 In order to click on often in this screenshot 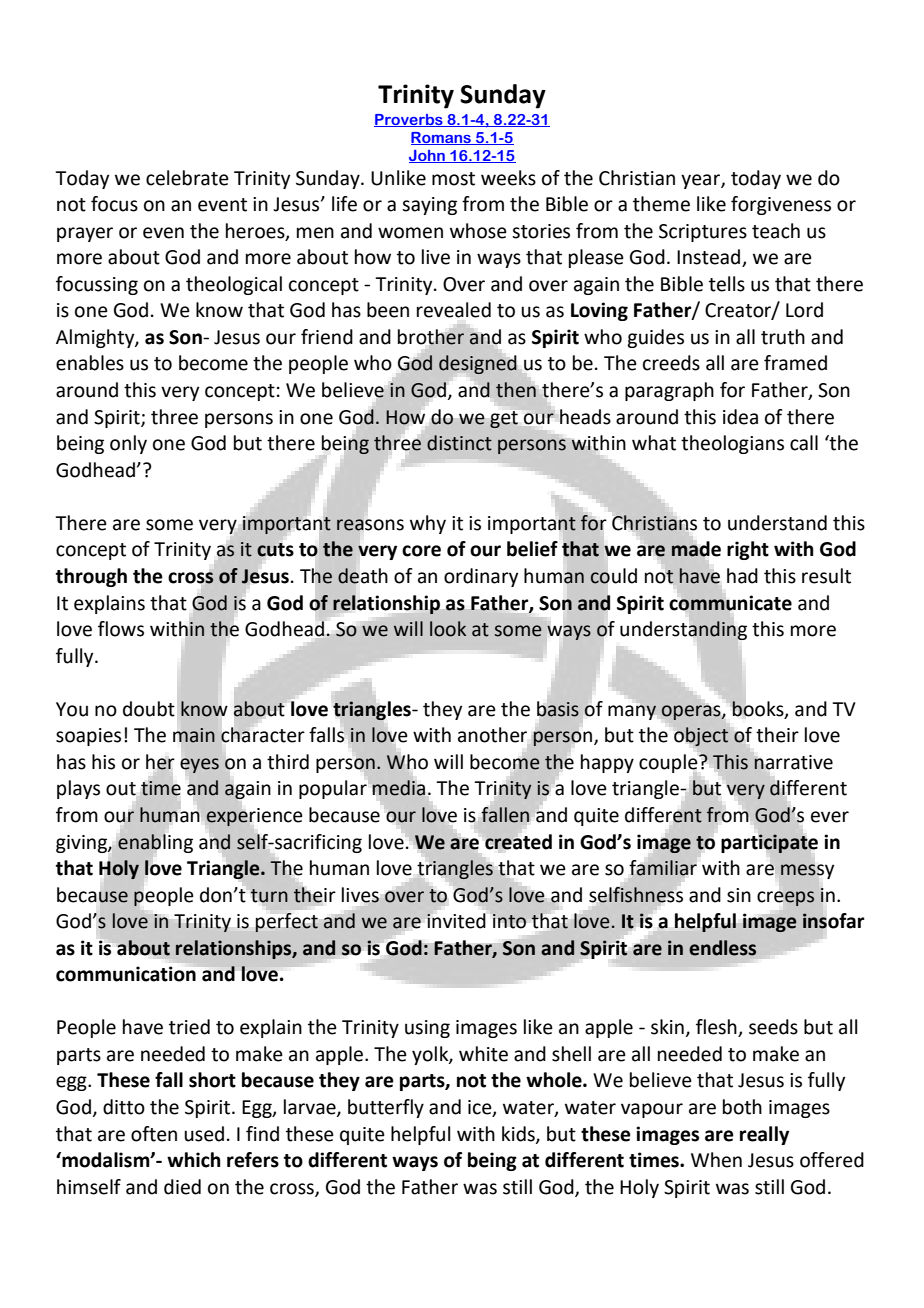, I will do `click(154, 1134)`.
